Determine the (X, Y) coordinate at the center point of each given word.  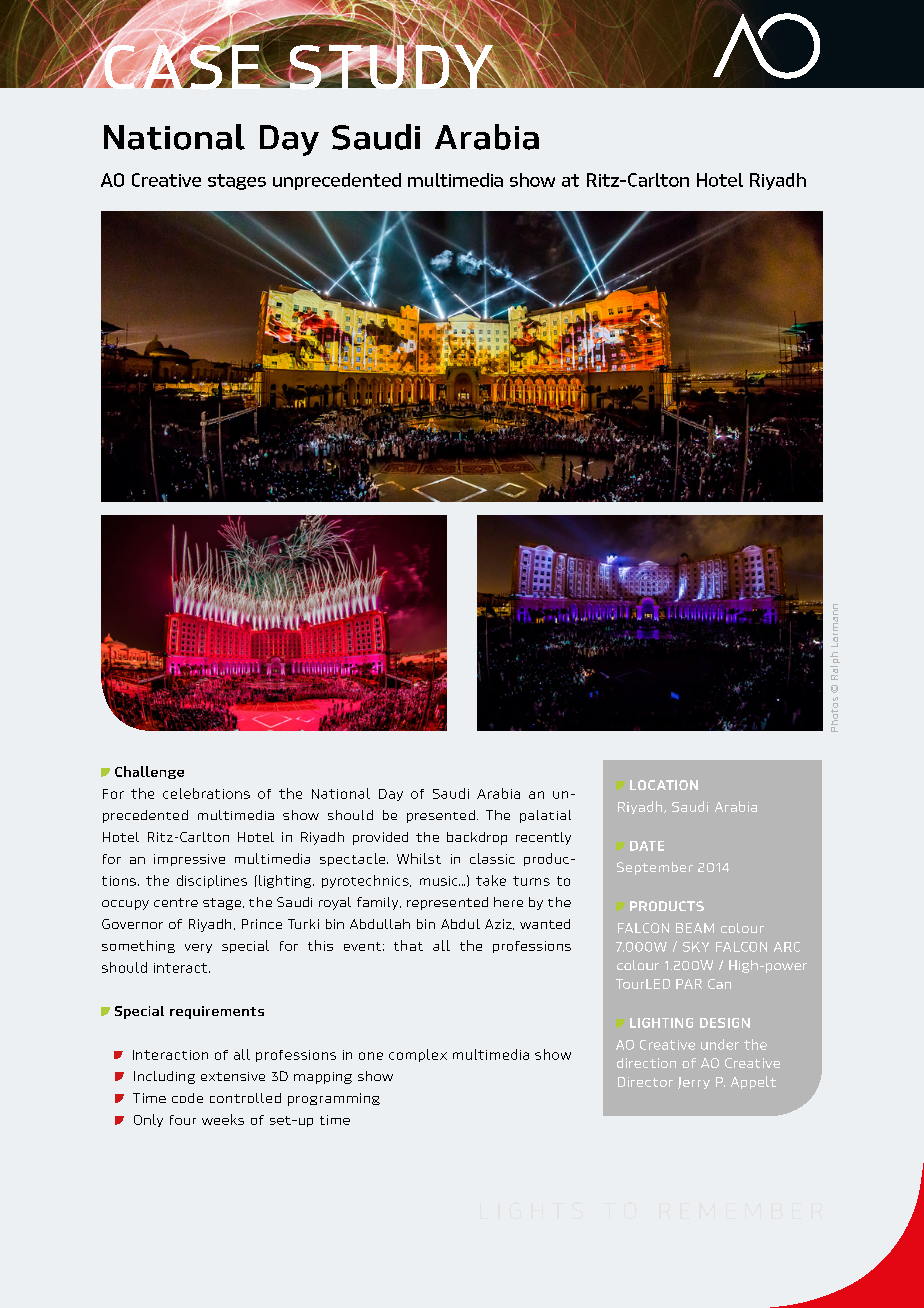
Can (719, 984)
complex (418, 1055)
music (440, 881)
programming (334, 1099)
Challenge (149, 772)
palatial (545, 816)
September (655, 868)
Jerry (694, 1083)
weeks (223, 1119)
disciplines (212, 881)
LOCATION (664, 785)
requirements (217, 1012)
